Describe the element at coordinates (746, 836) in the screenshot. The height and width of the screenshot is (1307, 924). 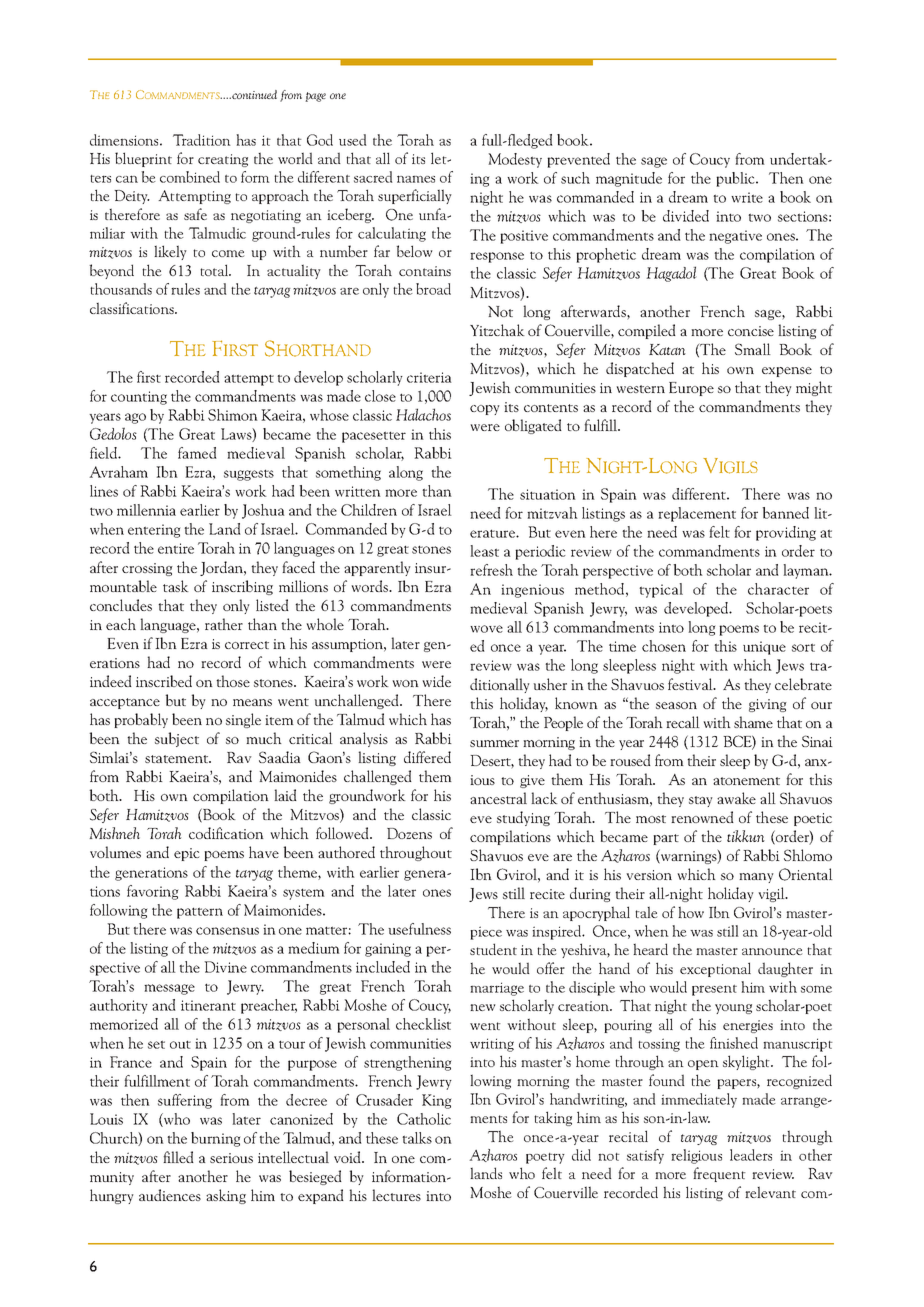
I see `tikkun` at that location.
